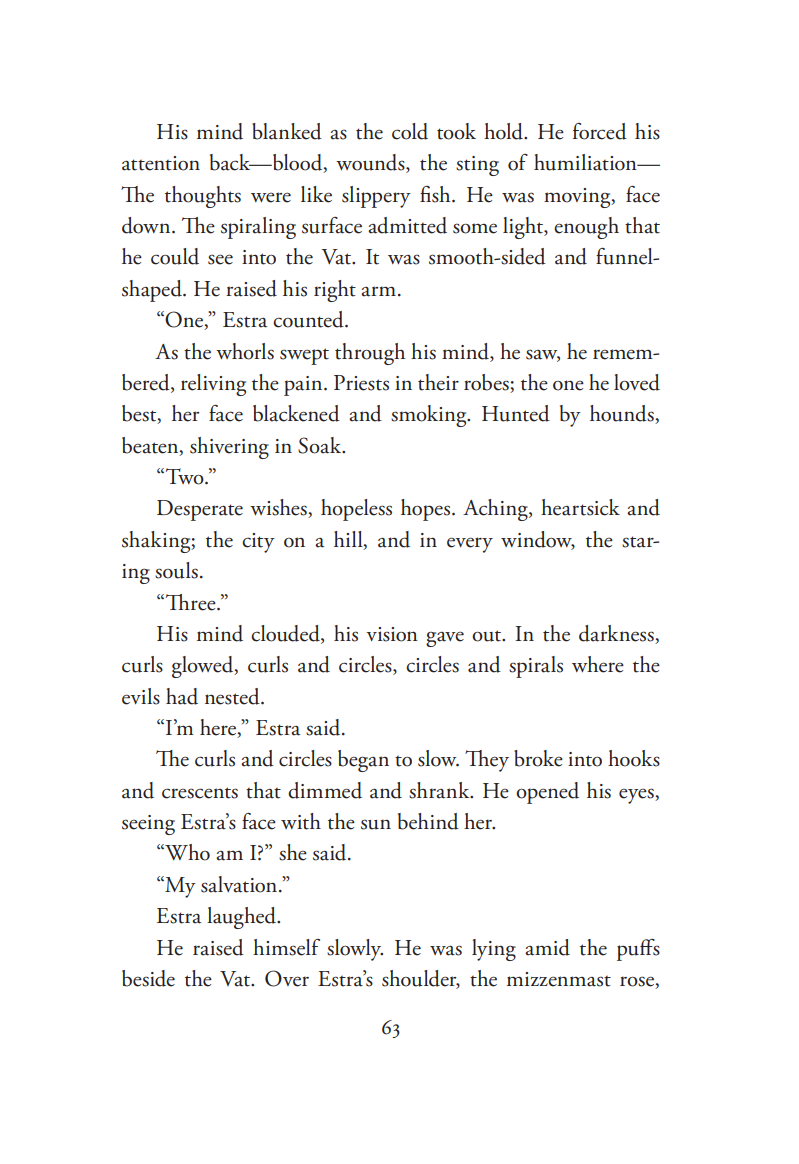  Describe the element at coordinates (586, 162) in the document. I see `humiliation` at that location.
